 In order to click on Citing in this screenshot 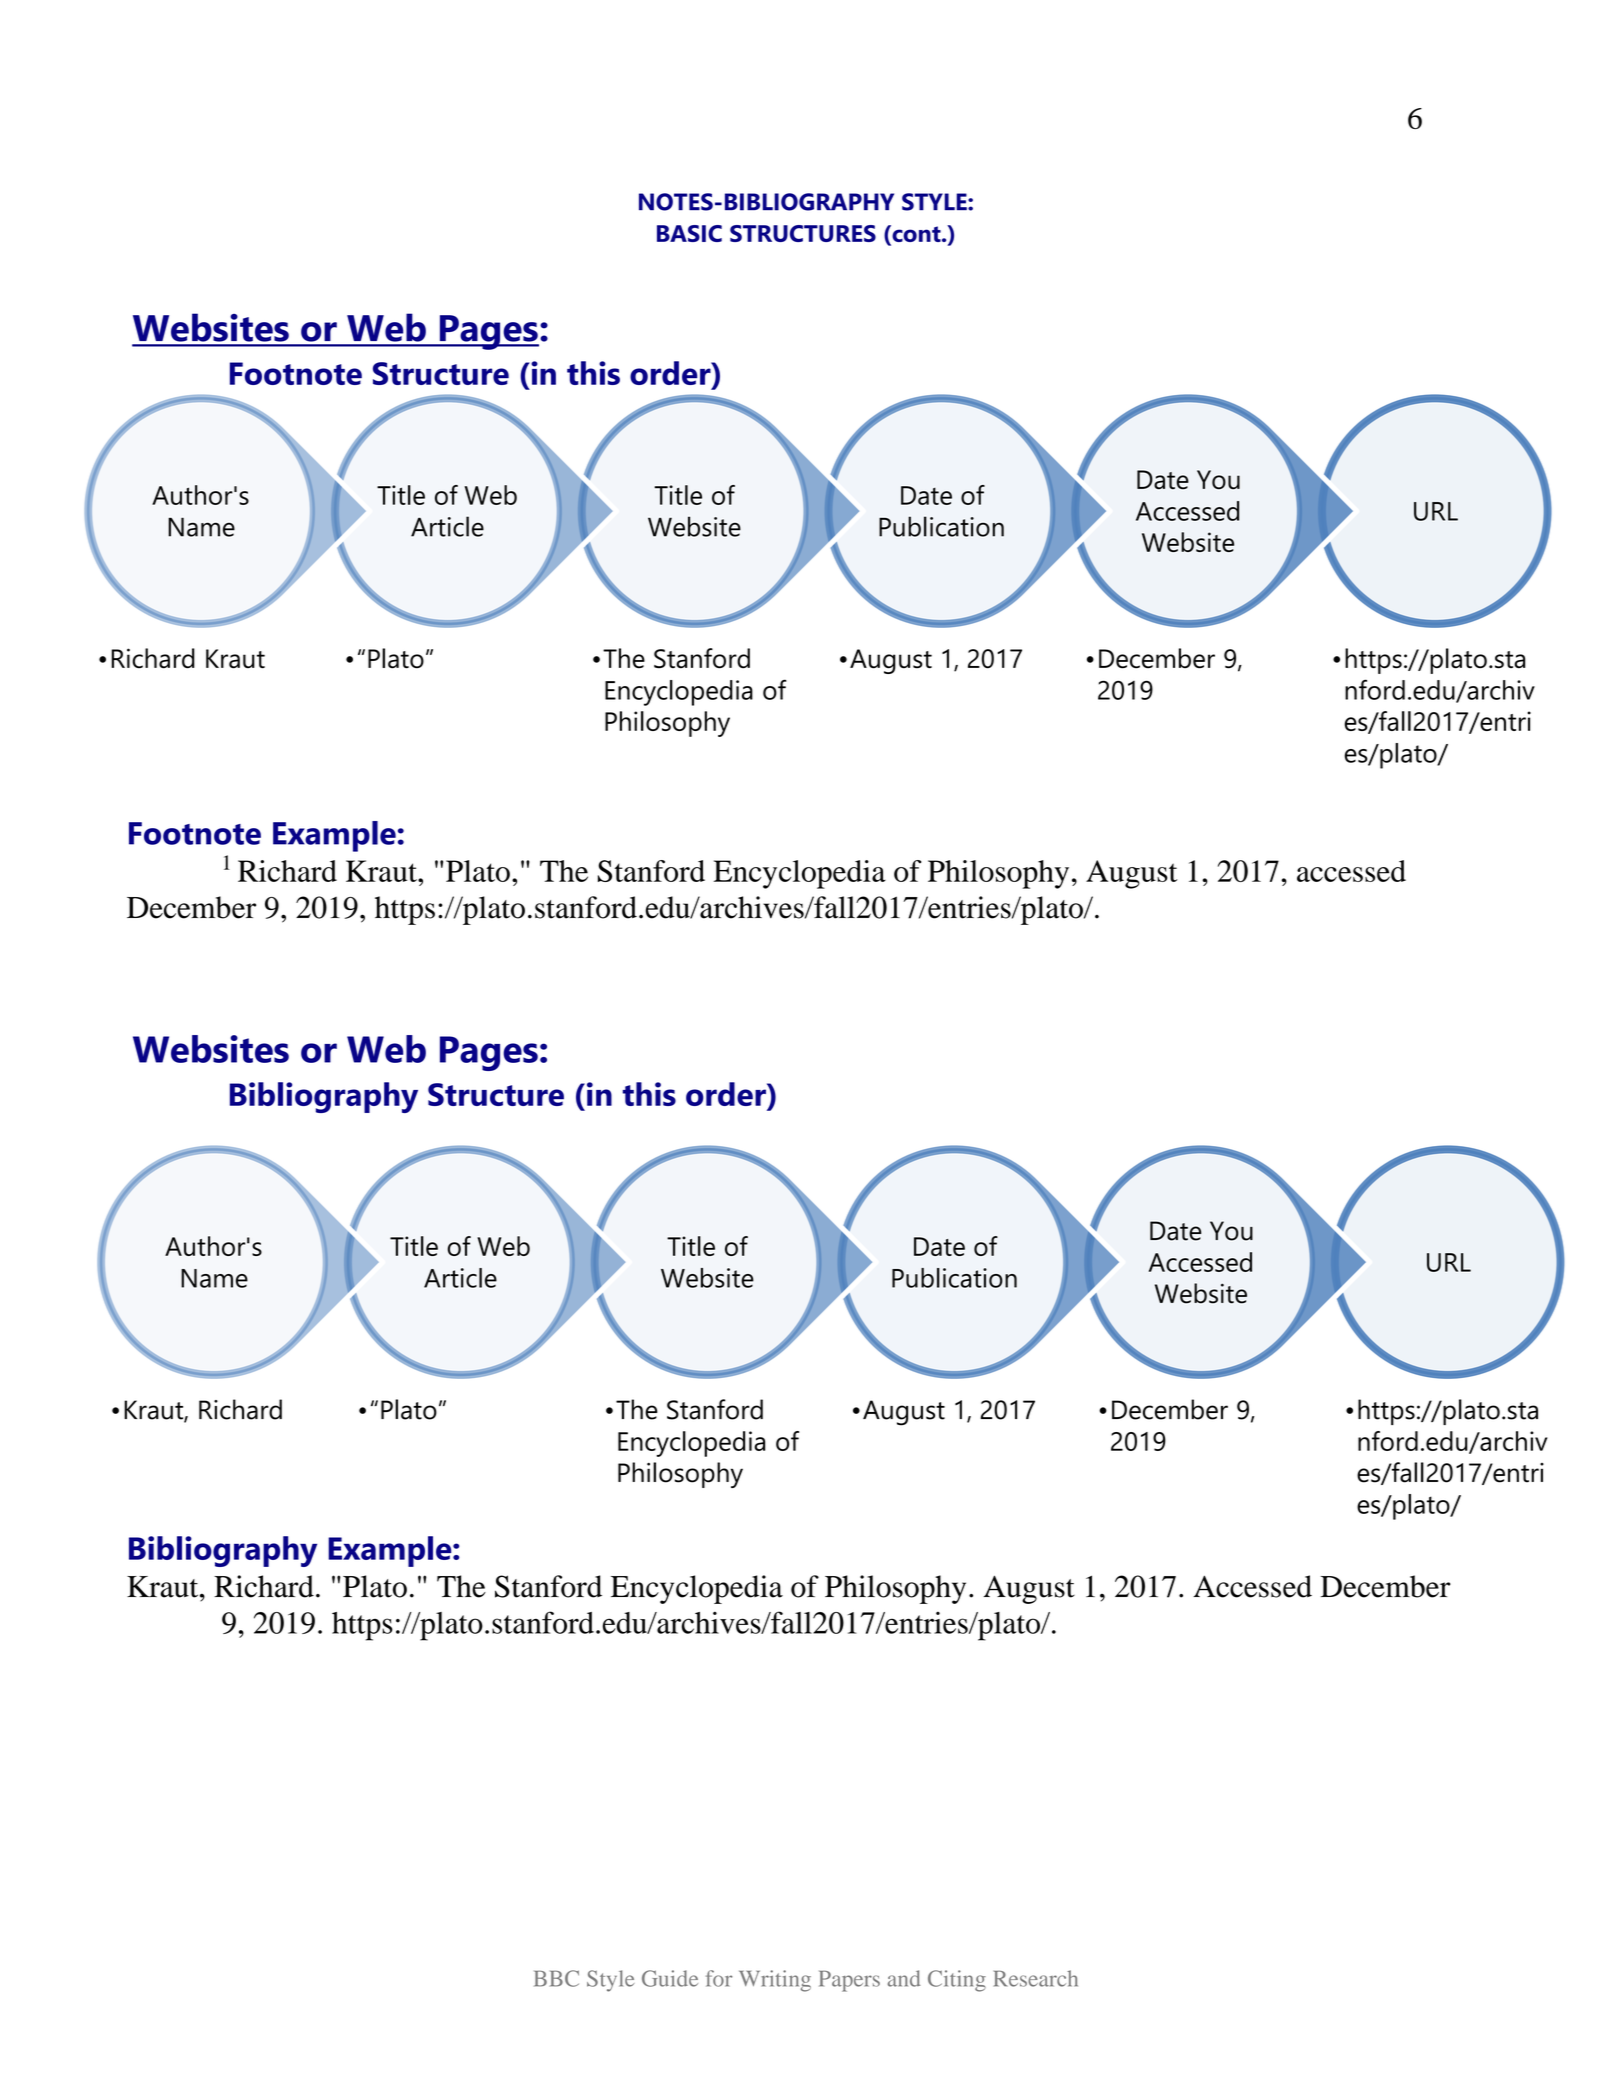, I will do `click(957, 1981)`.
